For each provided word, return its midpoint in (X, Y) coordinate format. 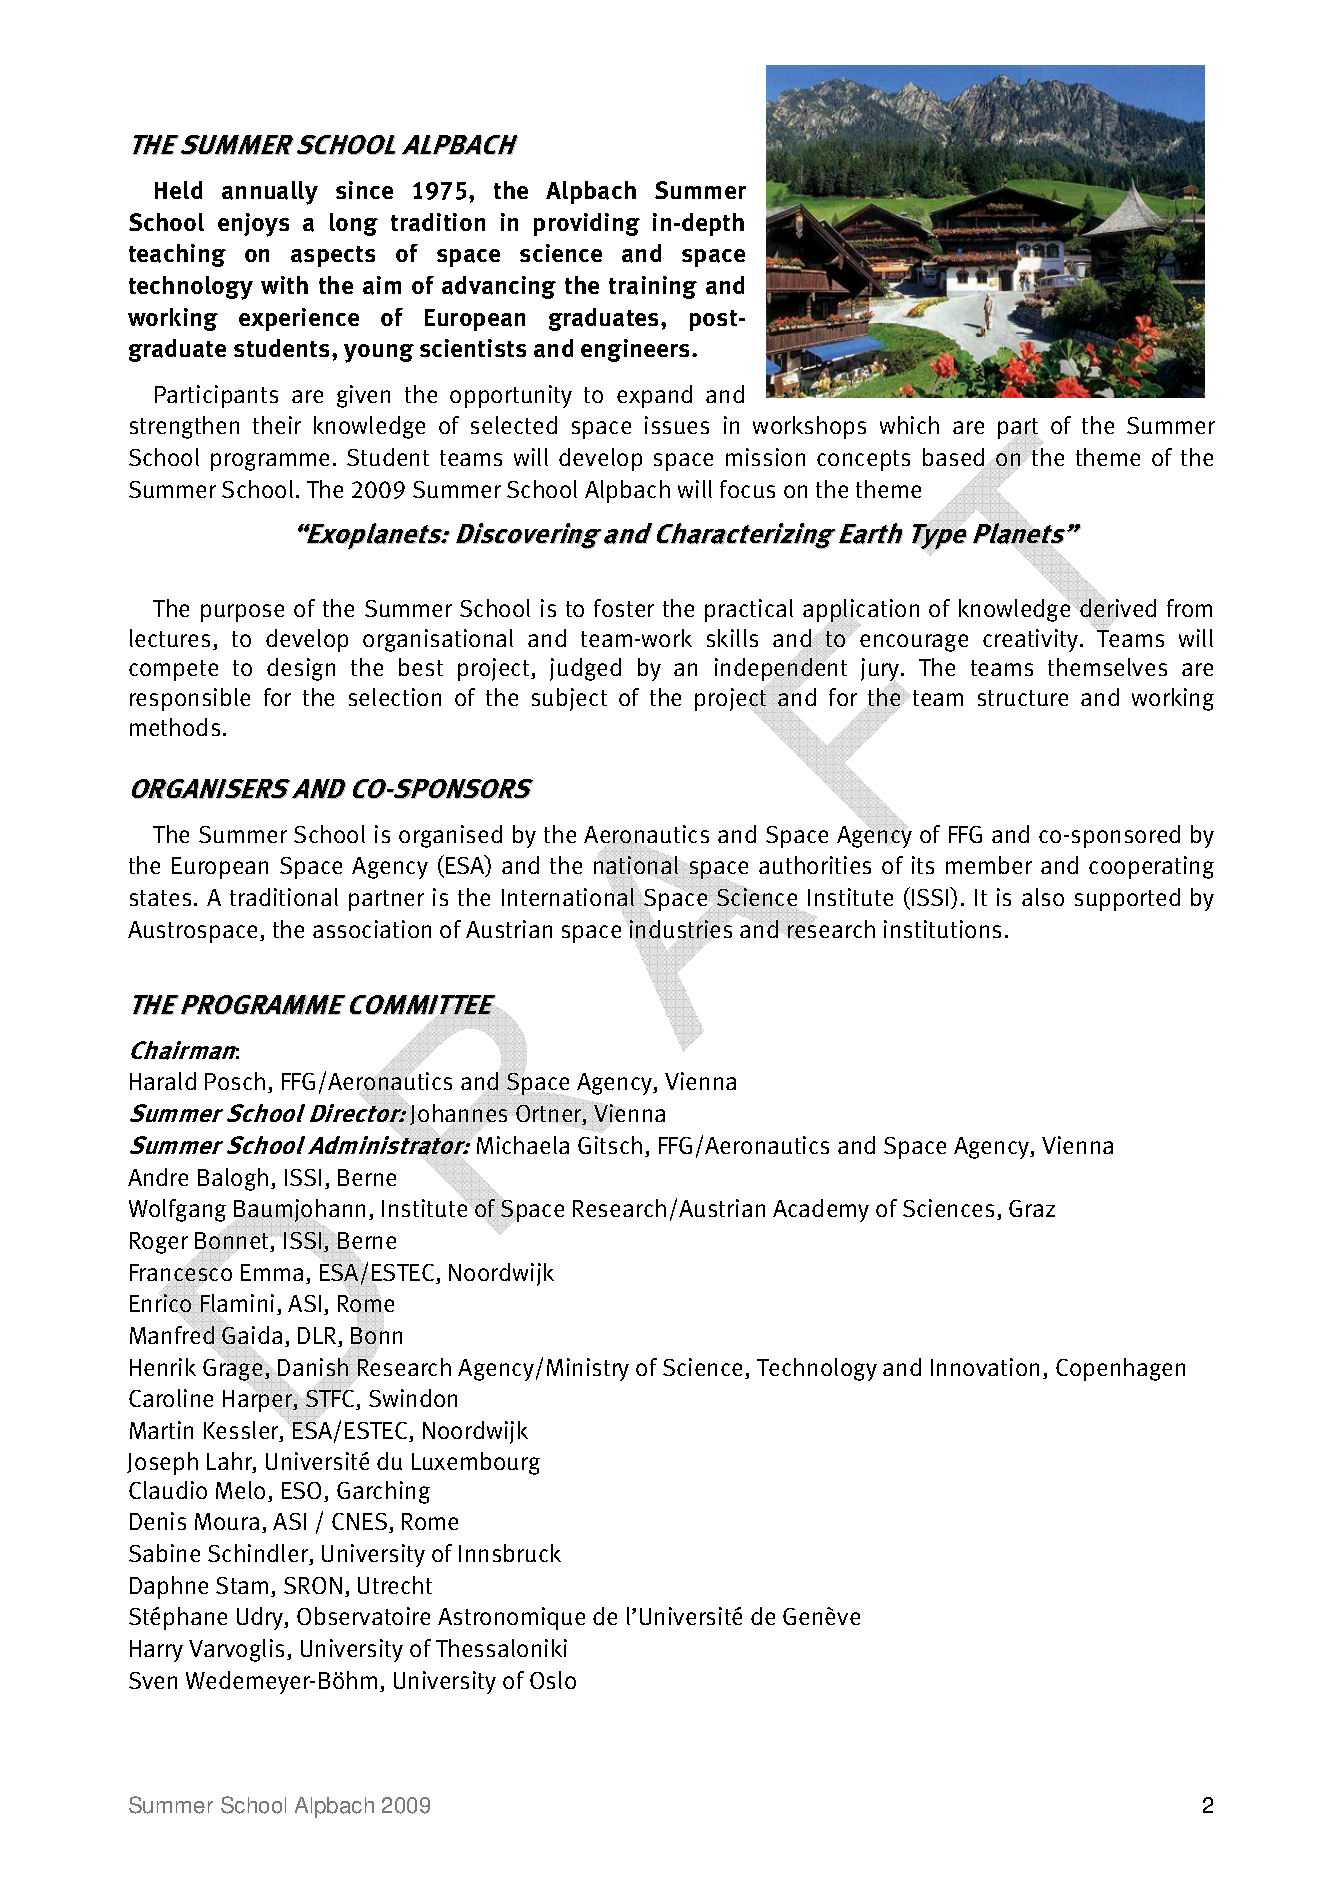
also (1043, 897)
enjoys (253, 225)
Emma (272, 1272)
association (372, 929)
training (653, 287)
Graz (1032, 1208)
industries (681, 929)
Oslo (553, 1680)
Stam (242, 1585)
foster (624, 608)
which (909, 425)
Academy (821, 1210)
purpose (242, 613)
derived (1117, 607)
